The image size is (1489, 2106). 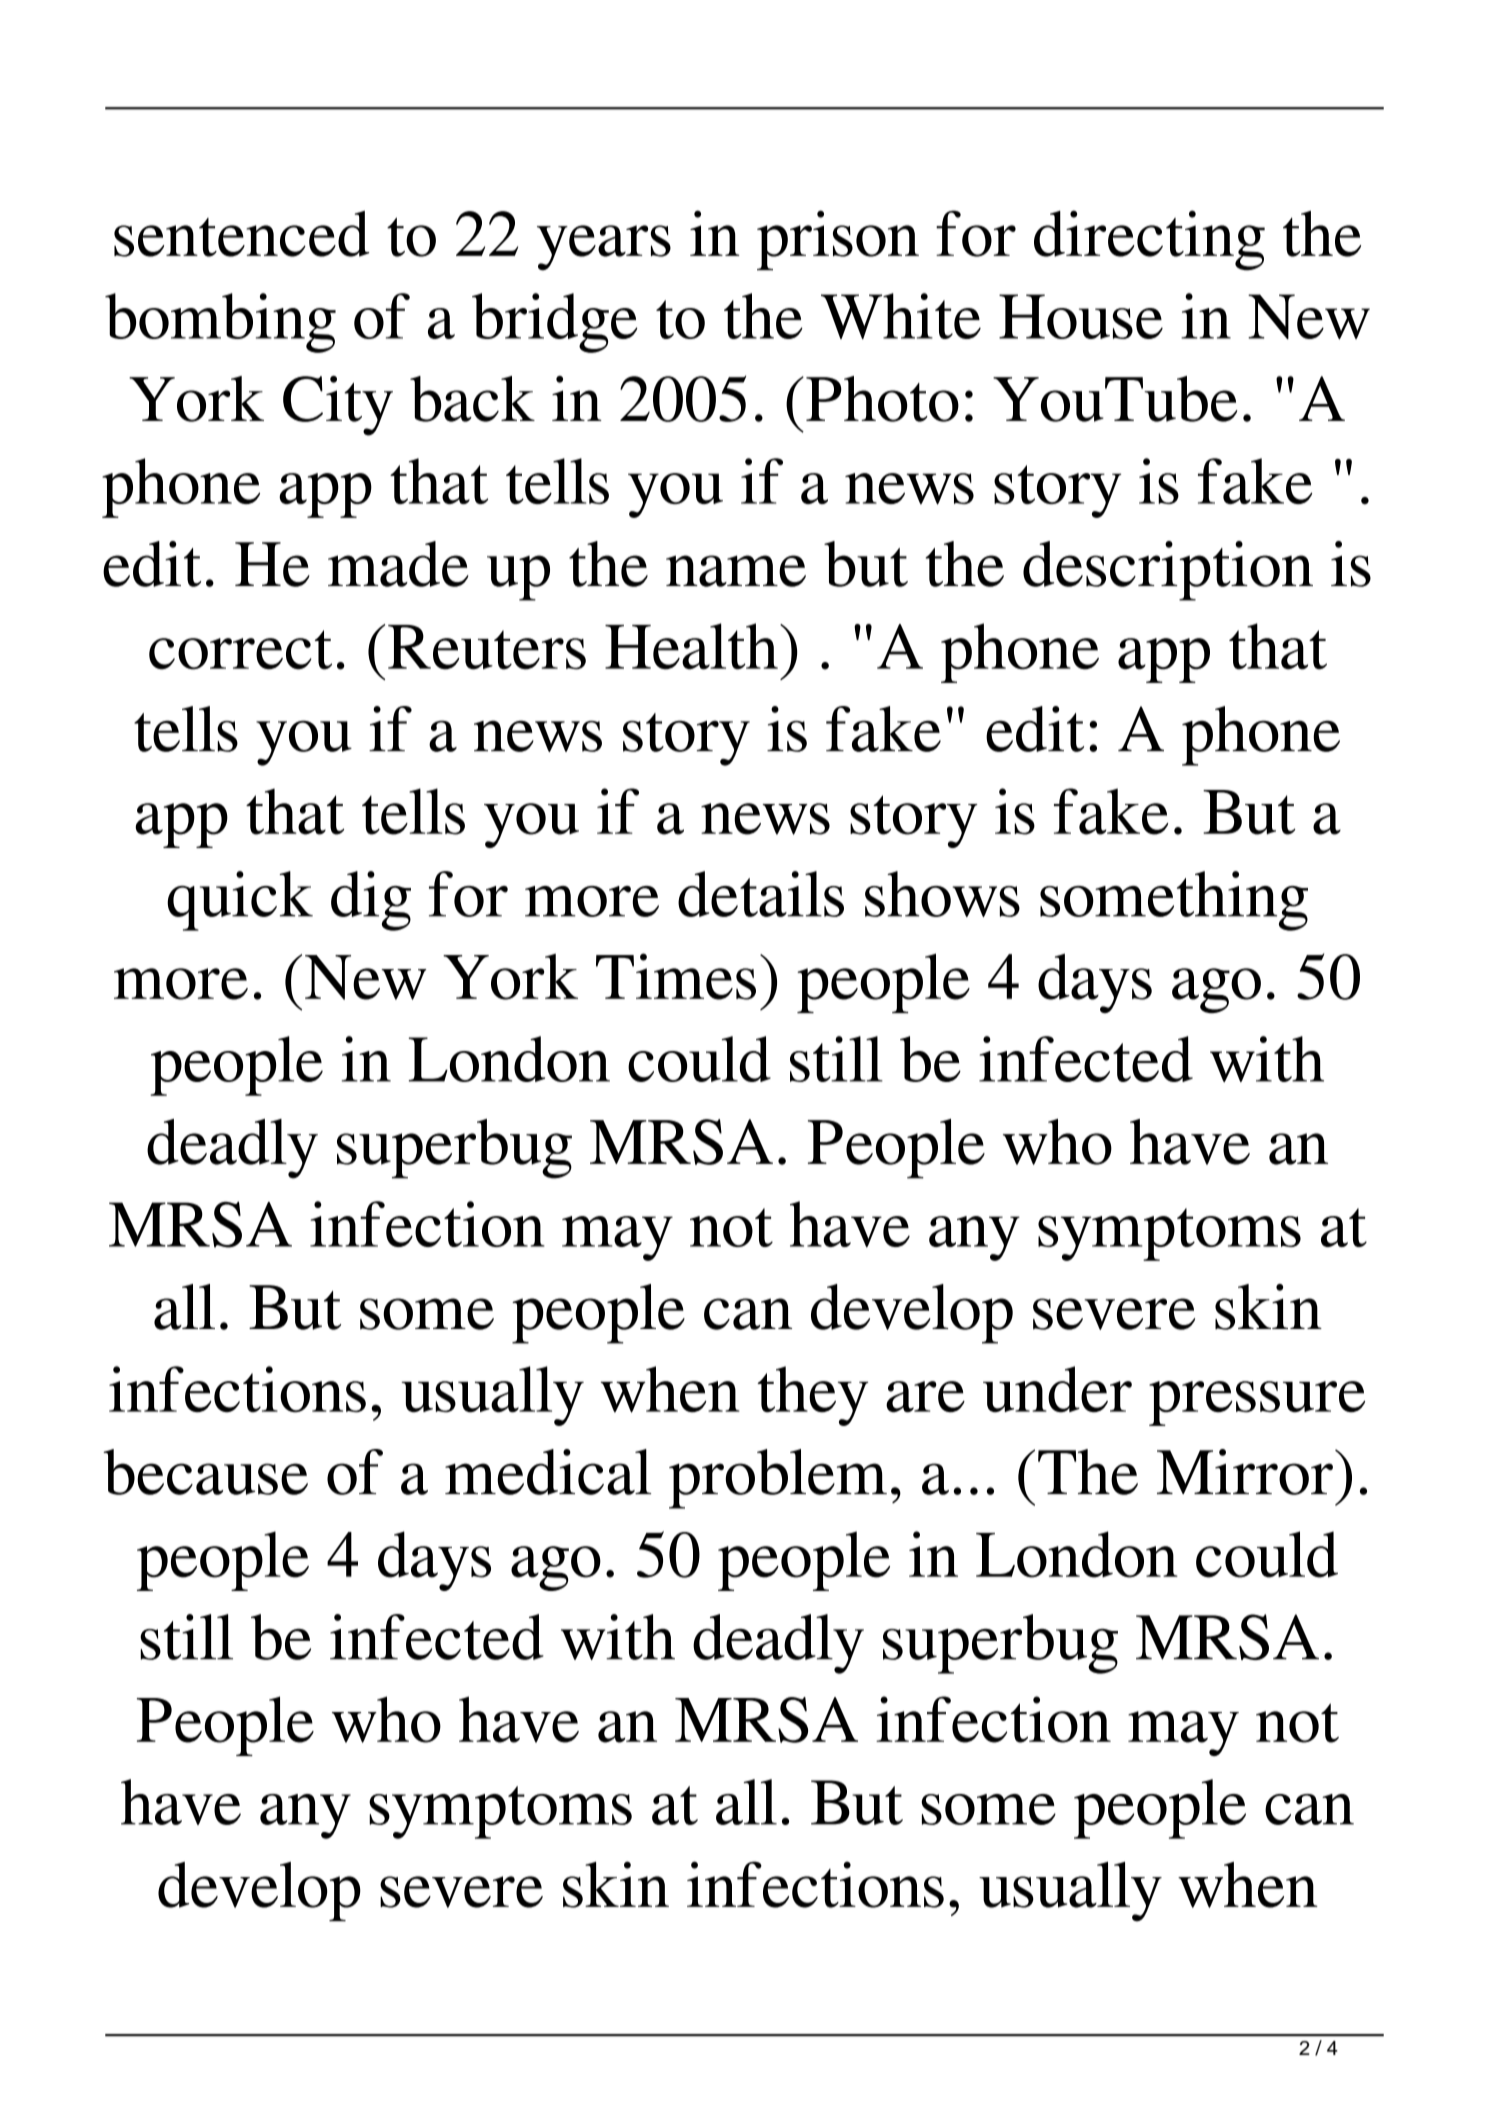 What do you see at coordinates (691, 646) in the screenshot?
I see `Health` at bounding box center [691, 646].
